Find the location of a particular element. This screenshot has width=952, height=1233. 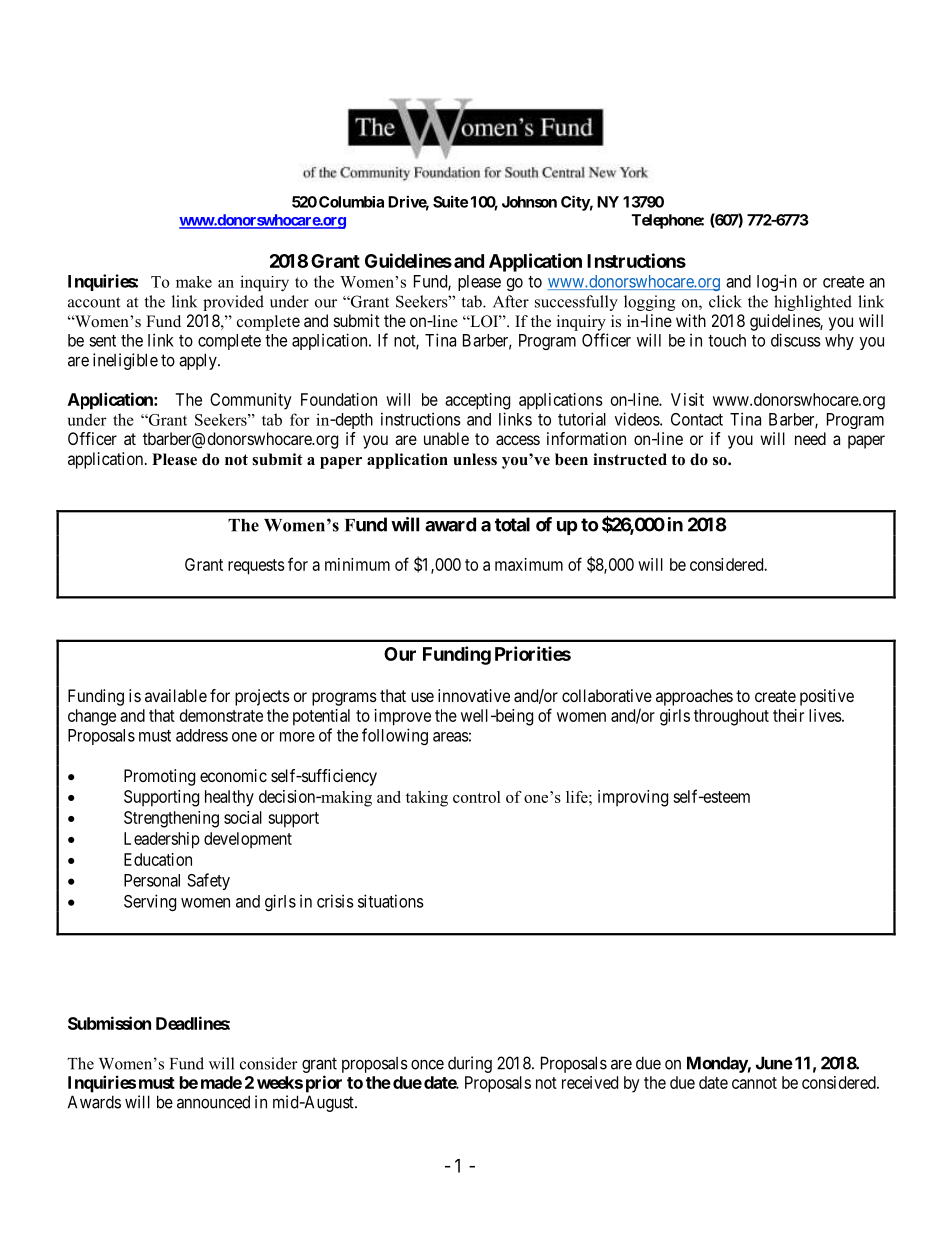

need is located at coordinates (810, 438).
